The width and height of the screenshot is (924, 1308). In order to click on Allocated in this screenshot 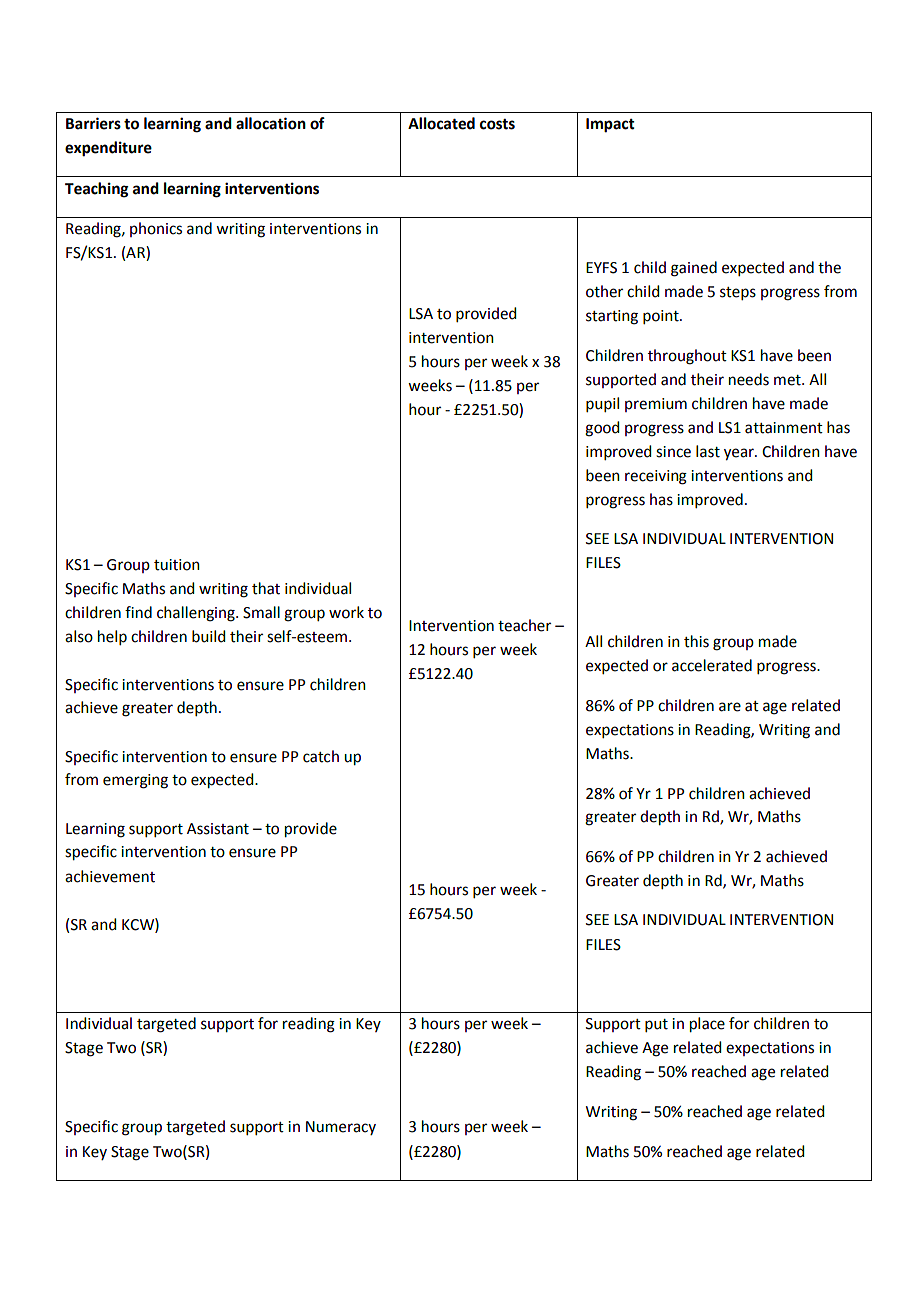, I will do `click(441, 123)`.
